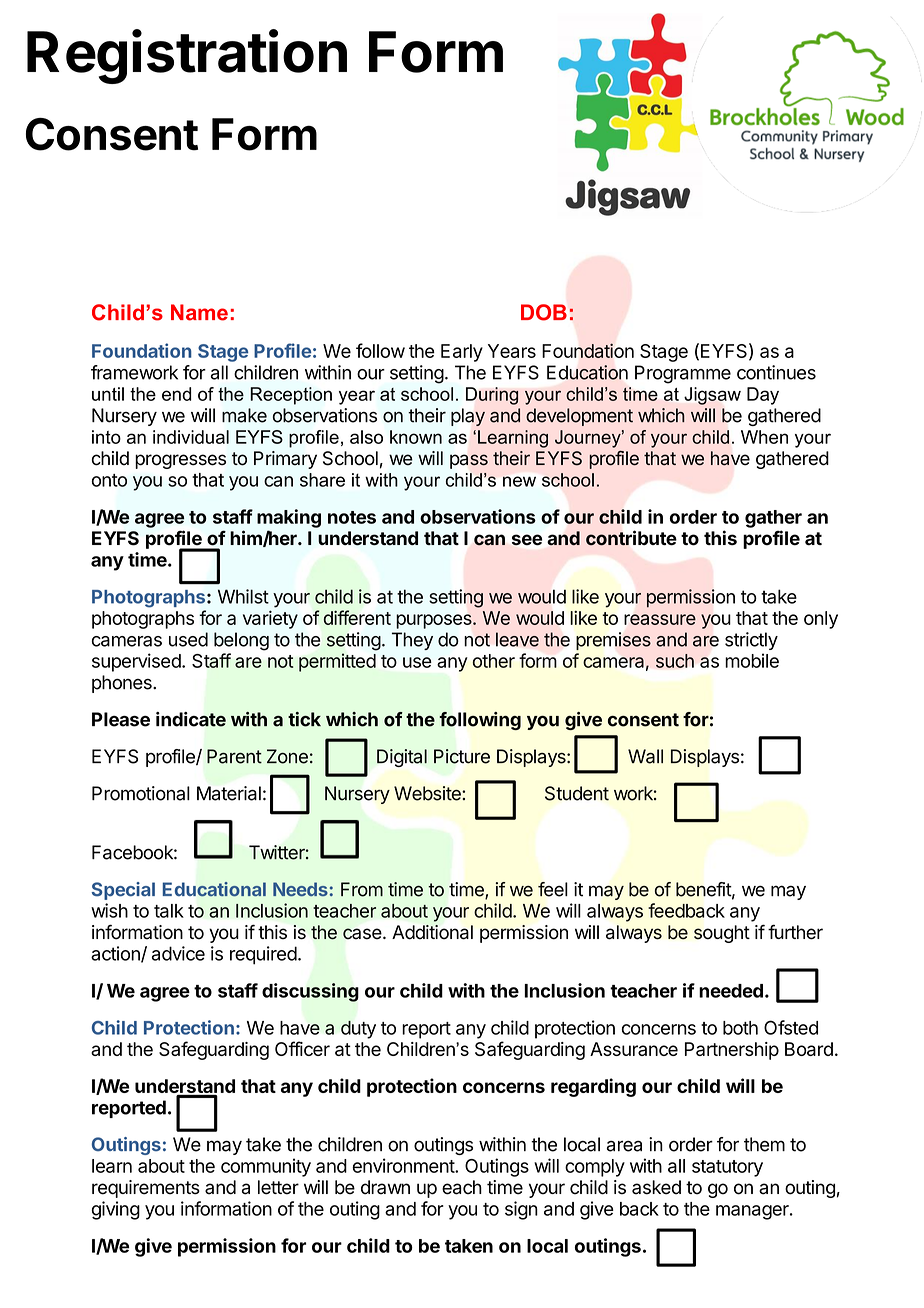 The height and width of the screenshot is (1308, 924). I want to click on progresses, so click(180, 461).
